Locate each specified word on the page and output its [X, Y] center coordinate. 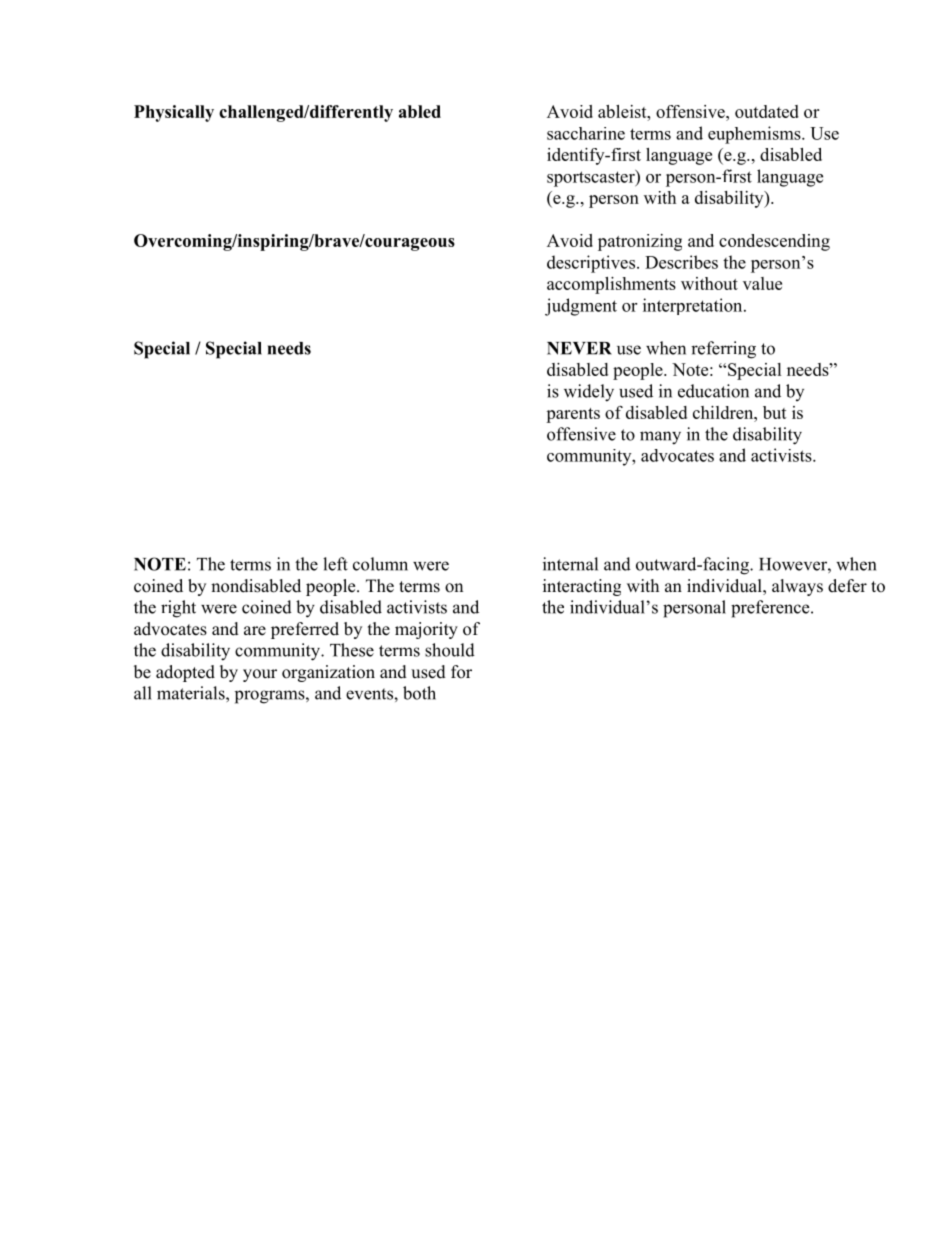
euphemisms [755, 135]
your [260, 675]
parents [573, 415]
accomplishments [611, 285]
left [335, 564]
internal [570, 564]
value [762, 283]
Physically [174, 113]
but [775, 412]
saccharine [586, 133]
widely [589, 393]
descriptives [591, 264]
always [797, 587]
